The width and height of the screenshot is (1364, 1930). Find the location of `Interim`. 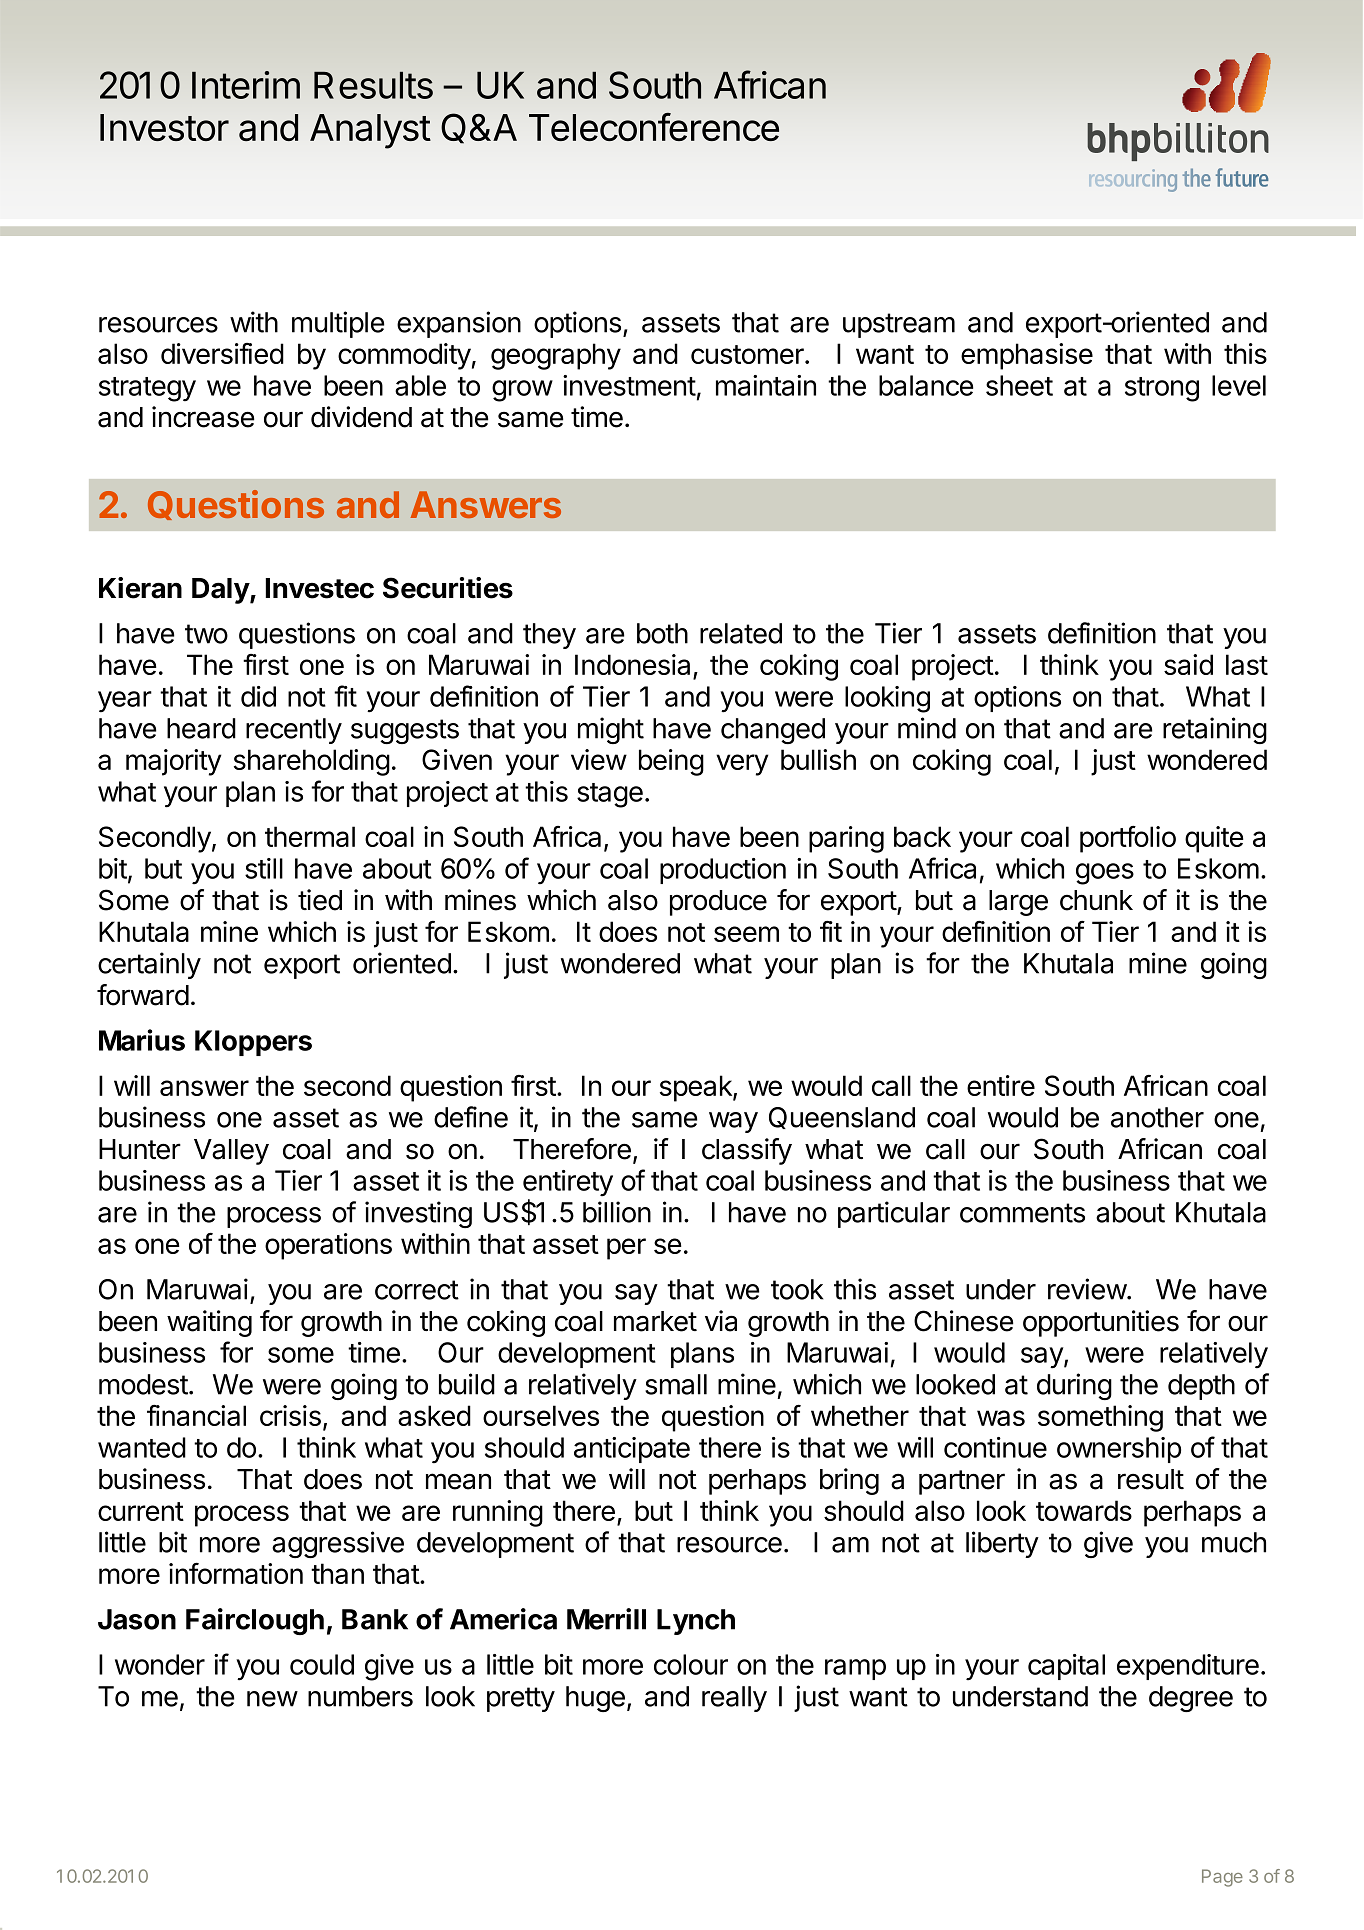

Interim is located at coordinates (246, 85).
